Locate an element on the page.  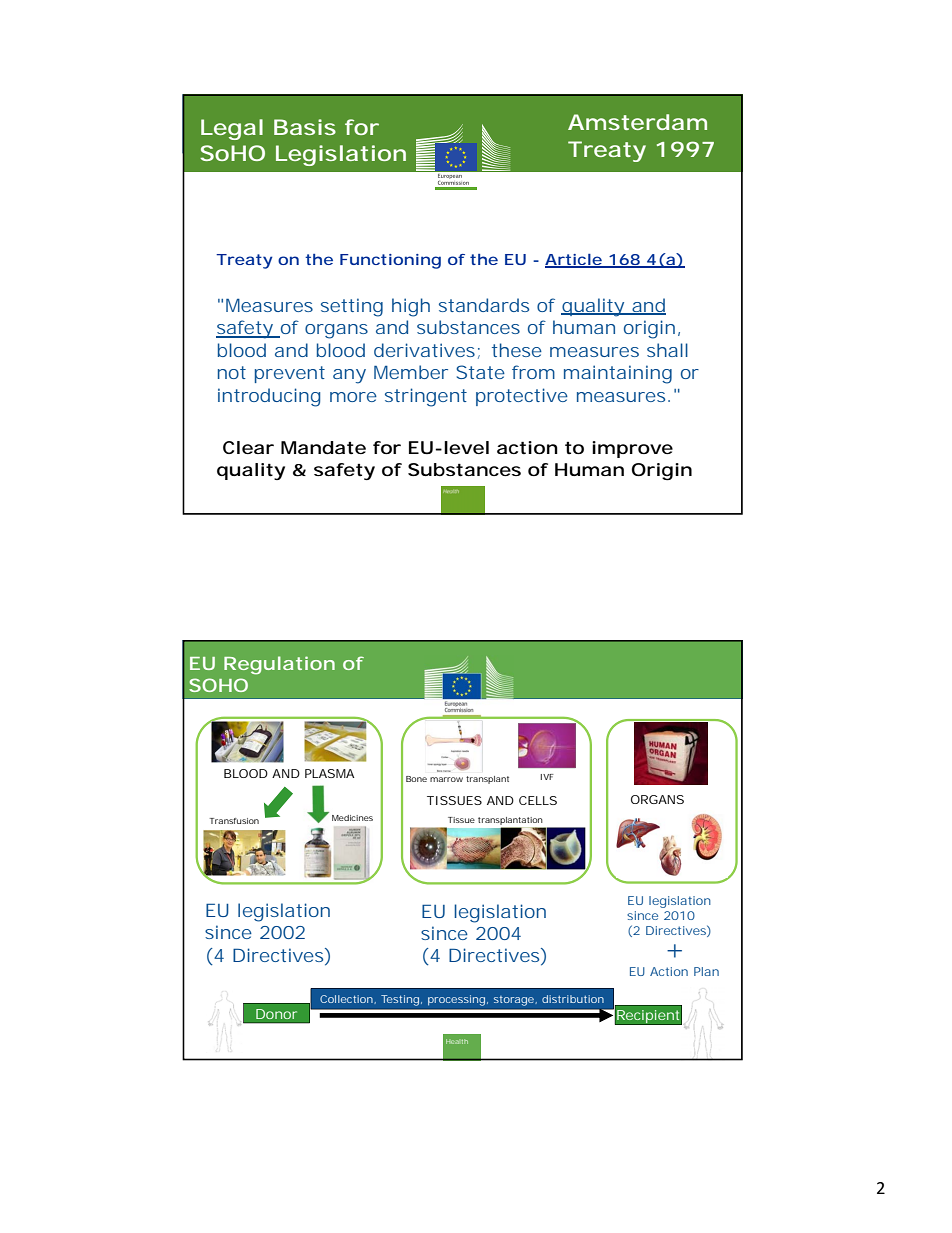
processing is located at coordinates (456, 1000).
